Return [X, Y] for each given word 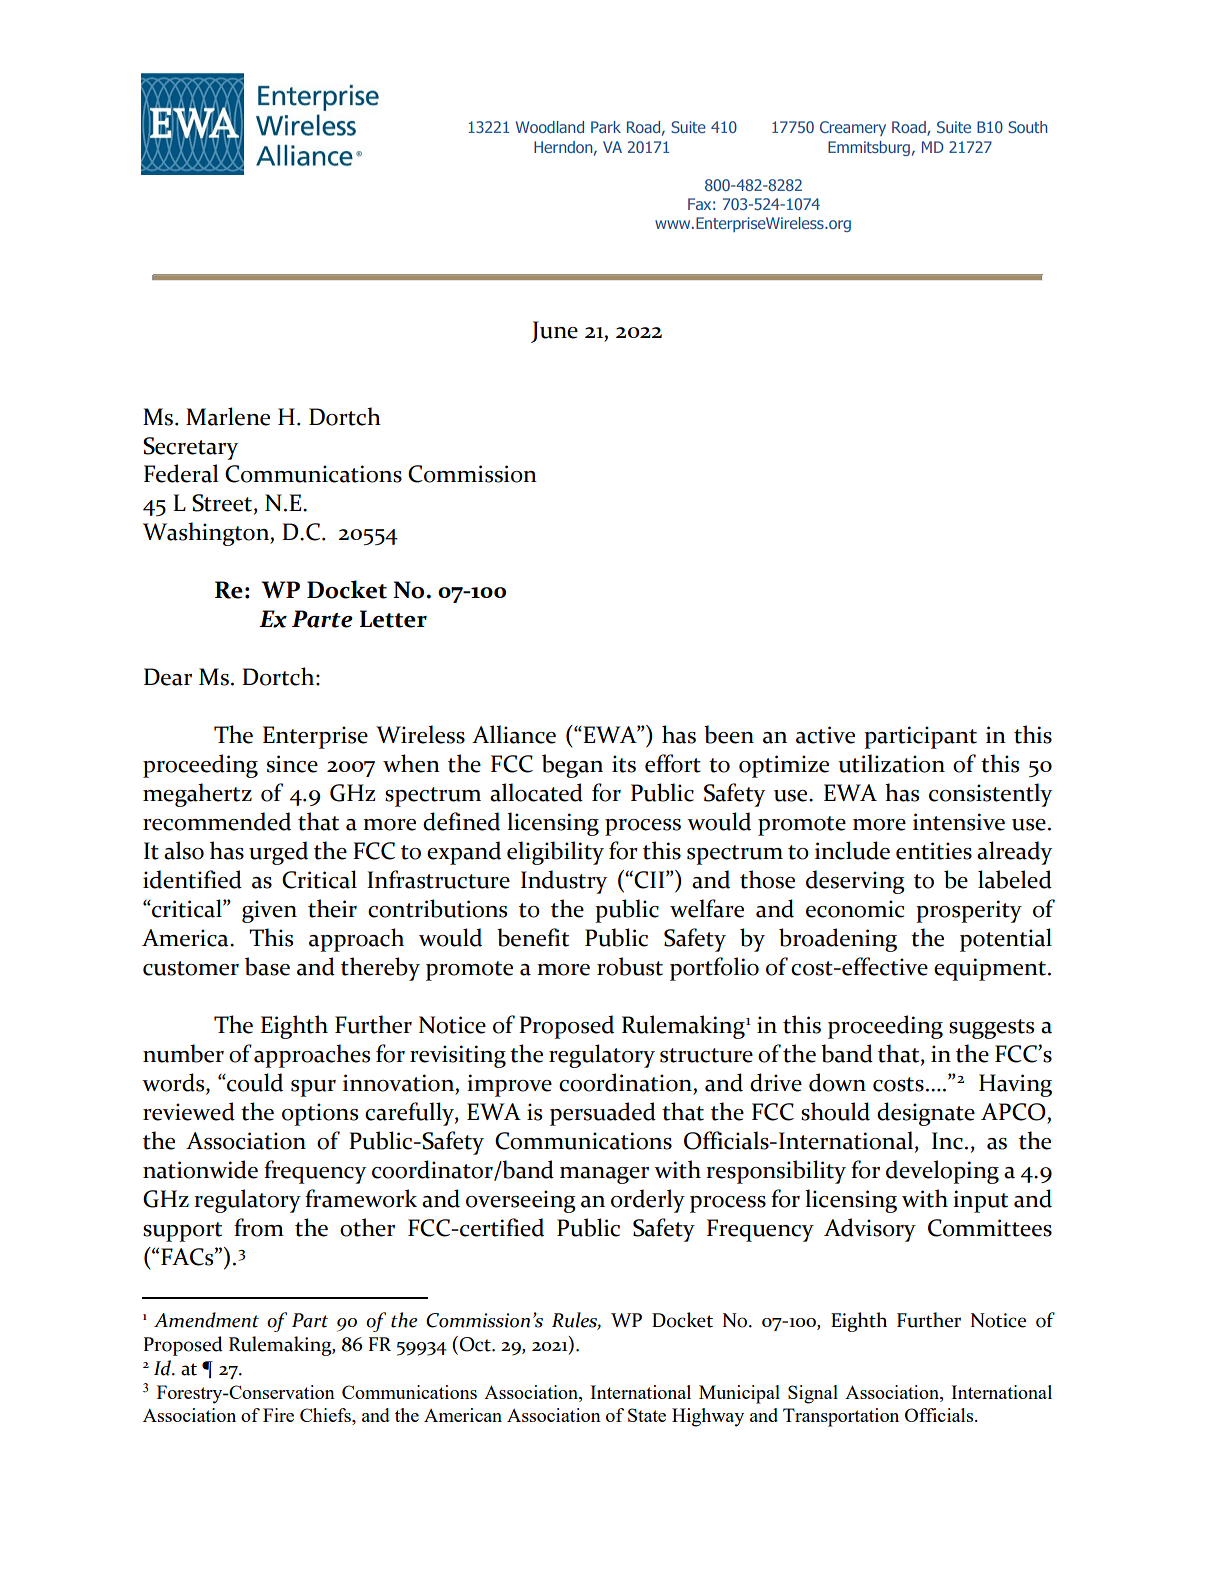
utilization [891, 763]
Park [606, 127]
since [292, 764]
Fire [278, 1415]
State [647, 1415]
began [572, 766]
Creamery [853, 128]
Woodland [550, 127]
